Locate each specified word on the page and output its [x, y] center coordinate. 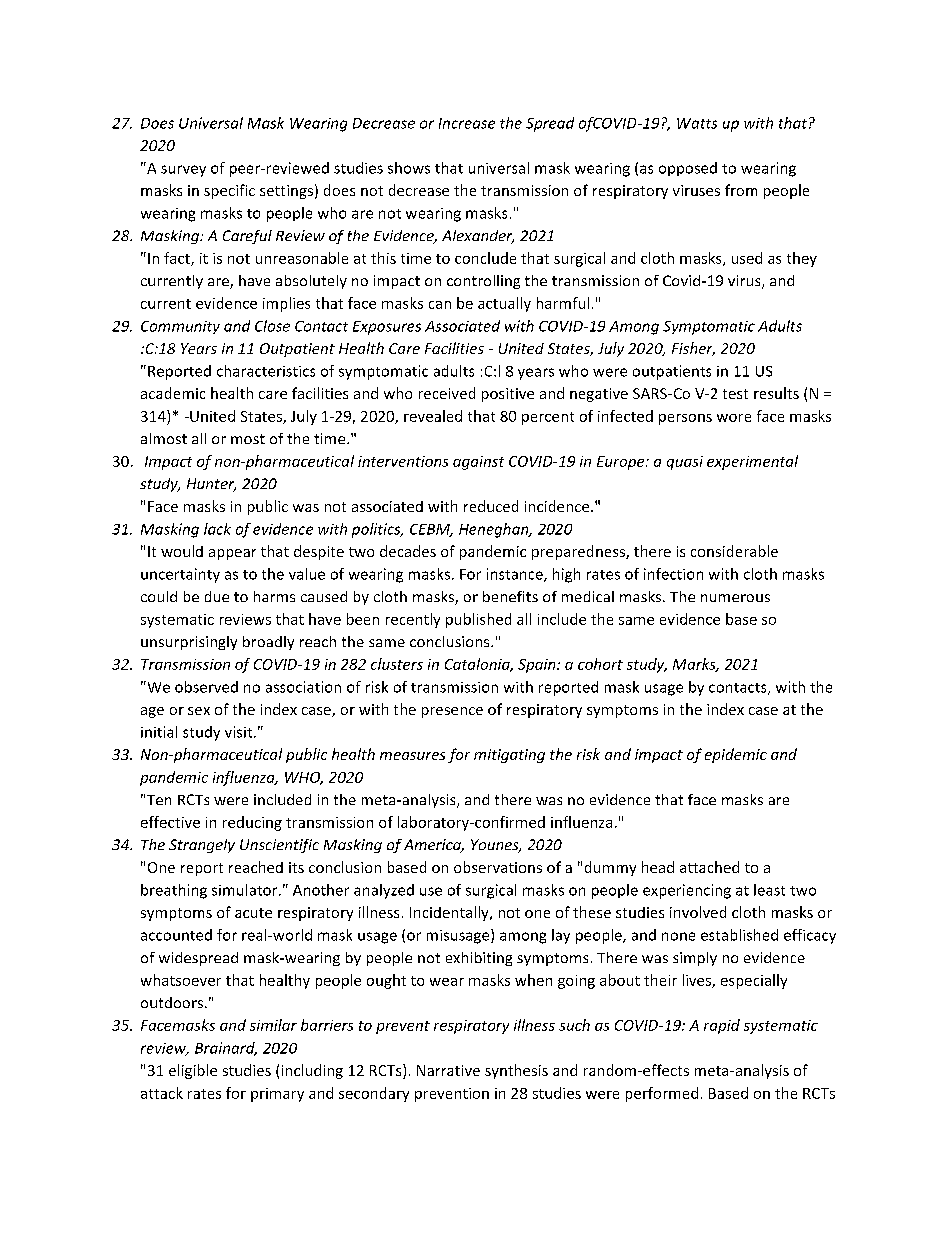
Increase [467, 123]
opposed [688, 169]
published [478, 620]
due [217, 596]
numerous [735, 598]
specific [229, 191]
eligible [193, 1071]
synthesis [516, 1071]
